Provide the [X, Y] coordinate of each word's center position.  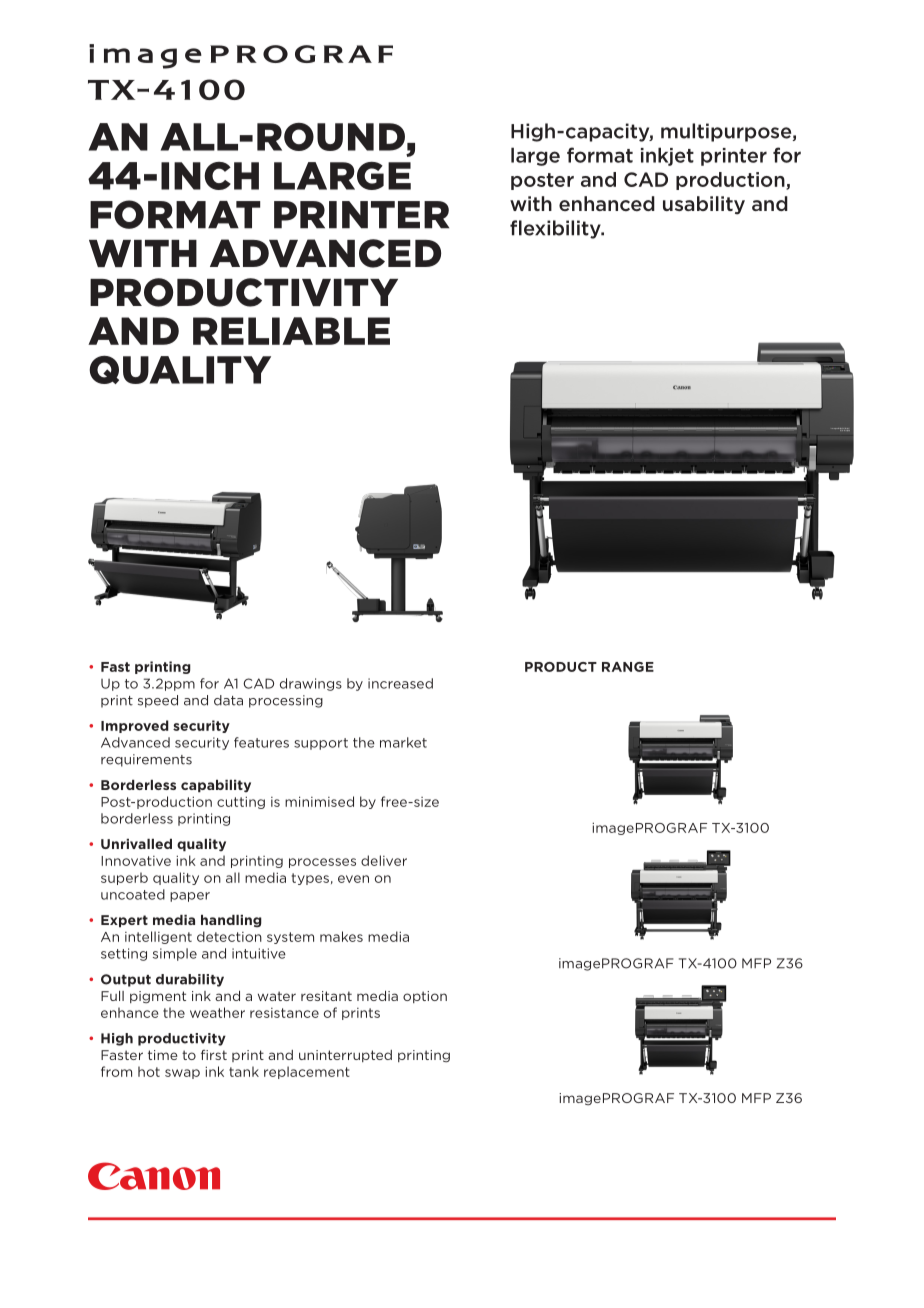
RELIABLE [291, 331]
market [403, 742]
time [163, 1055]
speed [158, 701]
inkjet [667, 156]
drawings [311, 684]
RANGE [628, 667]
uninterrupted [345, 1056]
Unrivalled [136, 844]
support [321, 744]
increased [400, 683]
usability [704, 205]
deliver [384, 860]
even [353, 879]
